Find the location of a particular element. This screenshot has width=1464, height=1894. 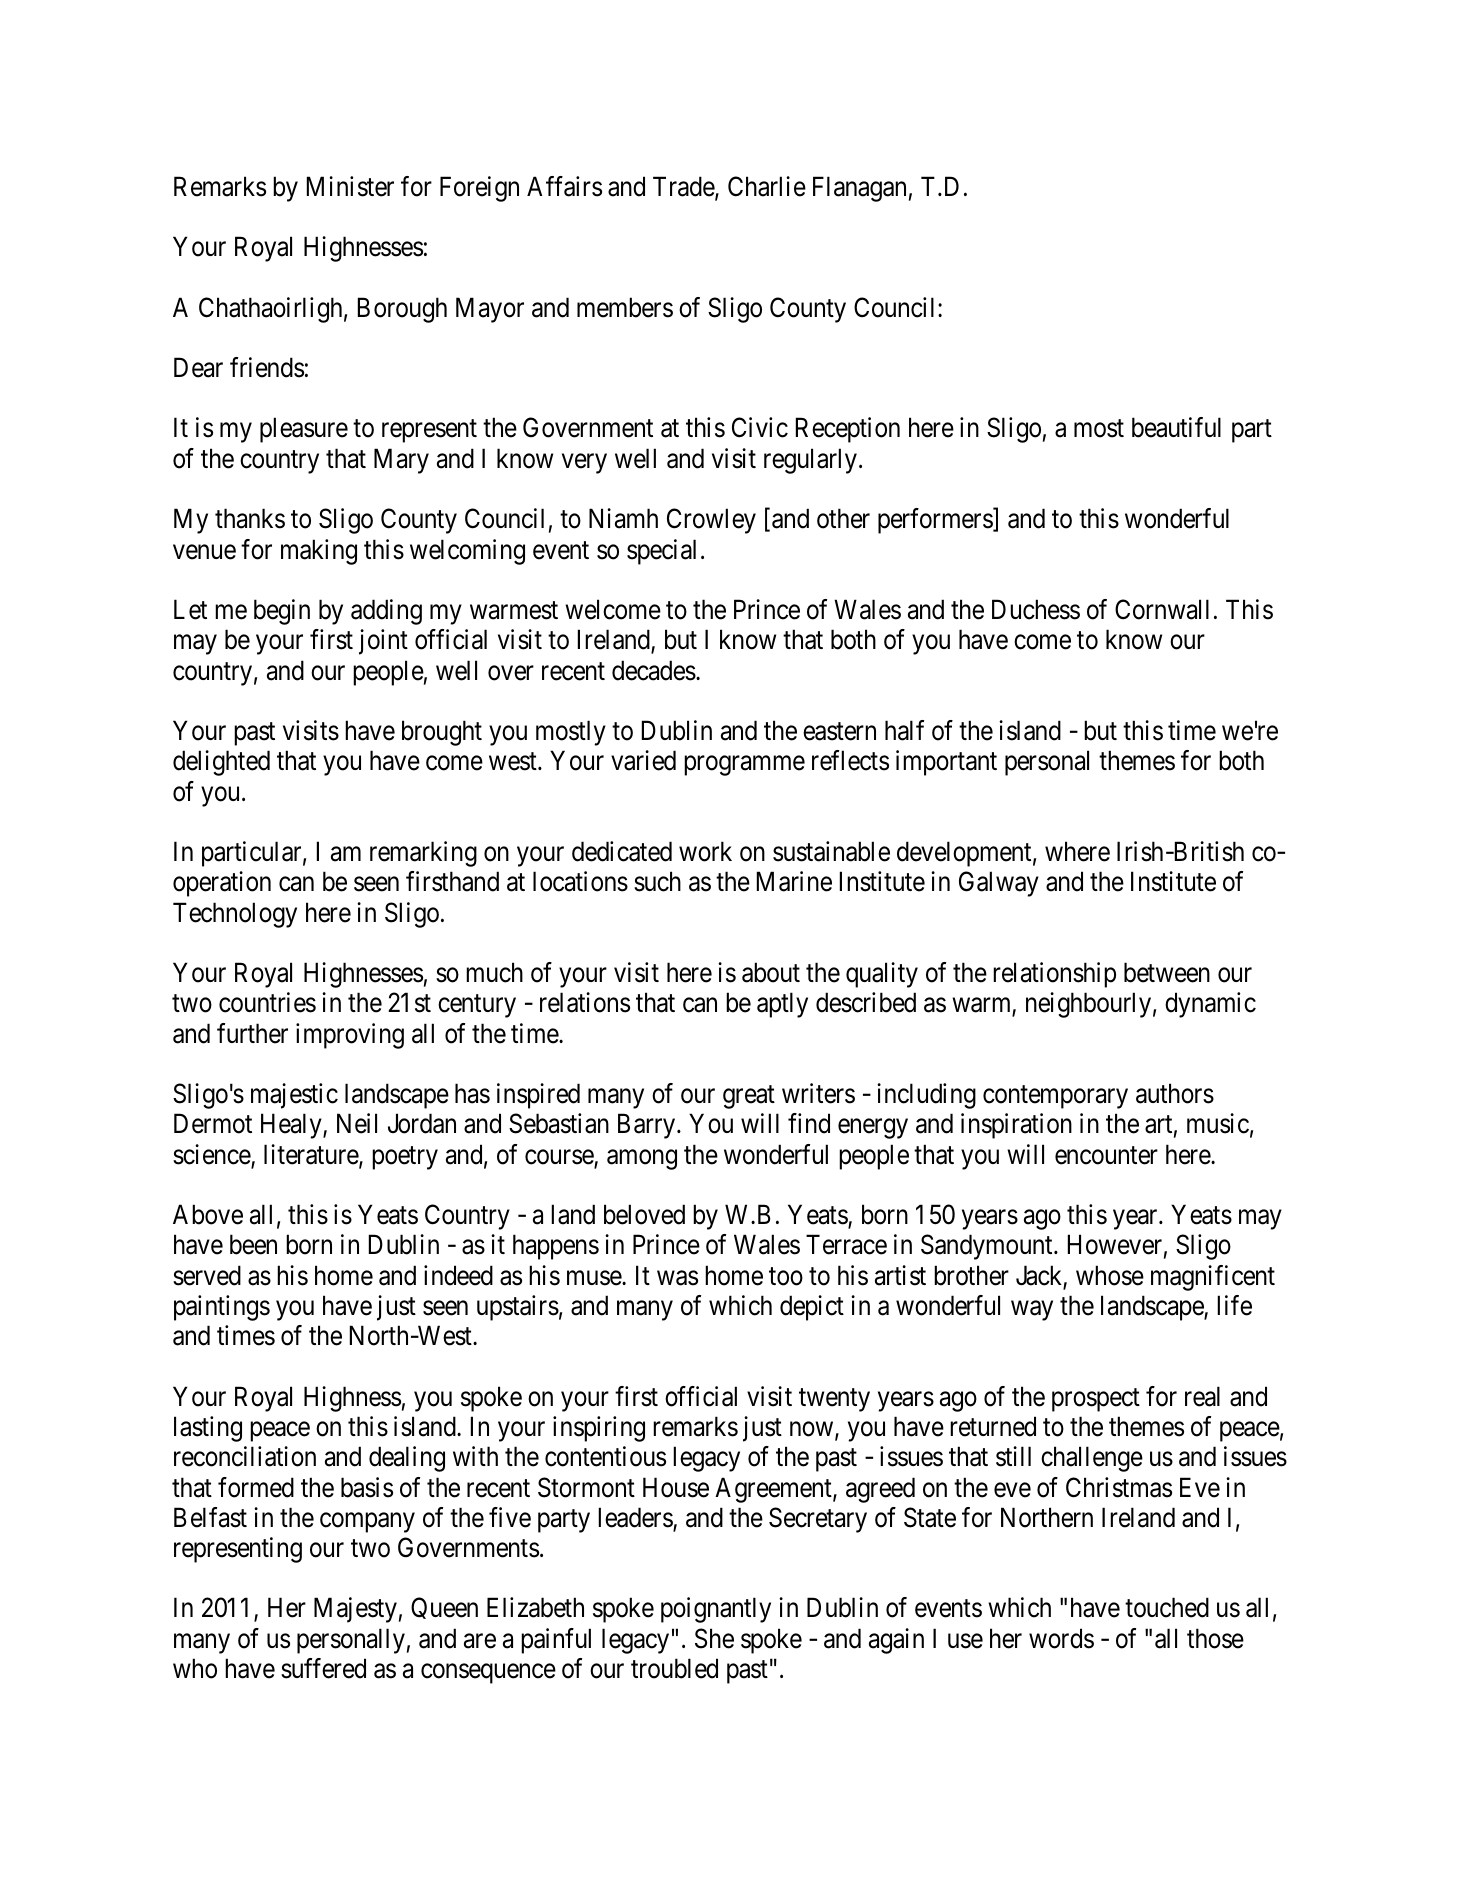

She is located at coordinates (714, 1638).
